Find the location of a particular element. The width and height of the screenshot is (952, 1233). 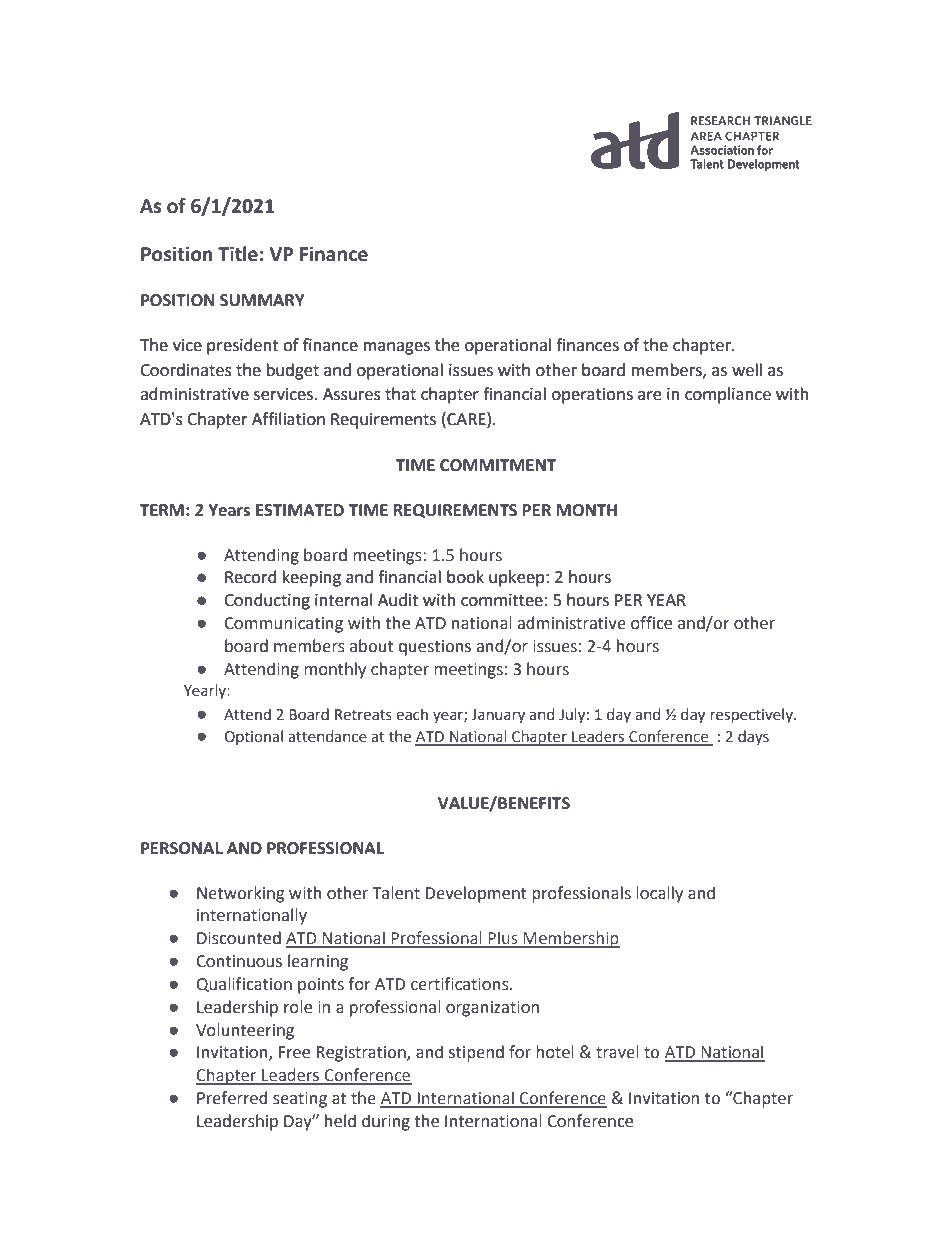

manages is located at coordinates (397, 348).
